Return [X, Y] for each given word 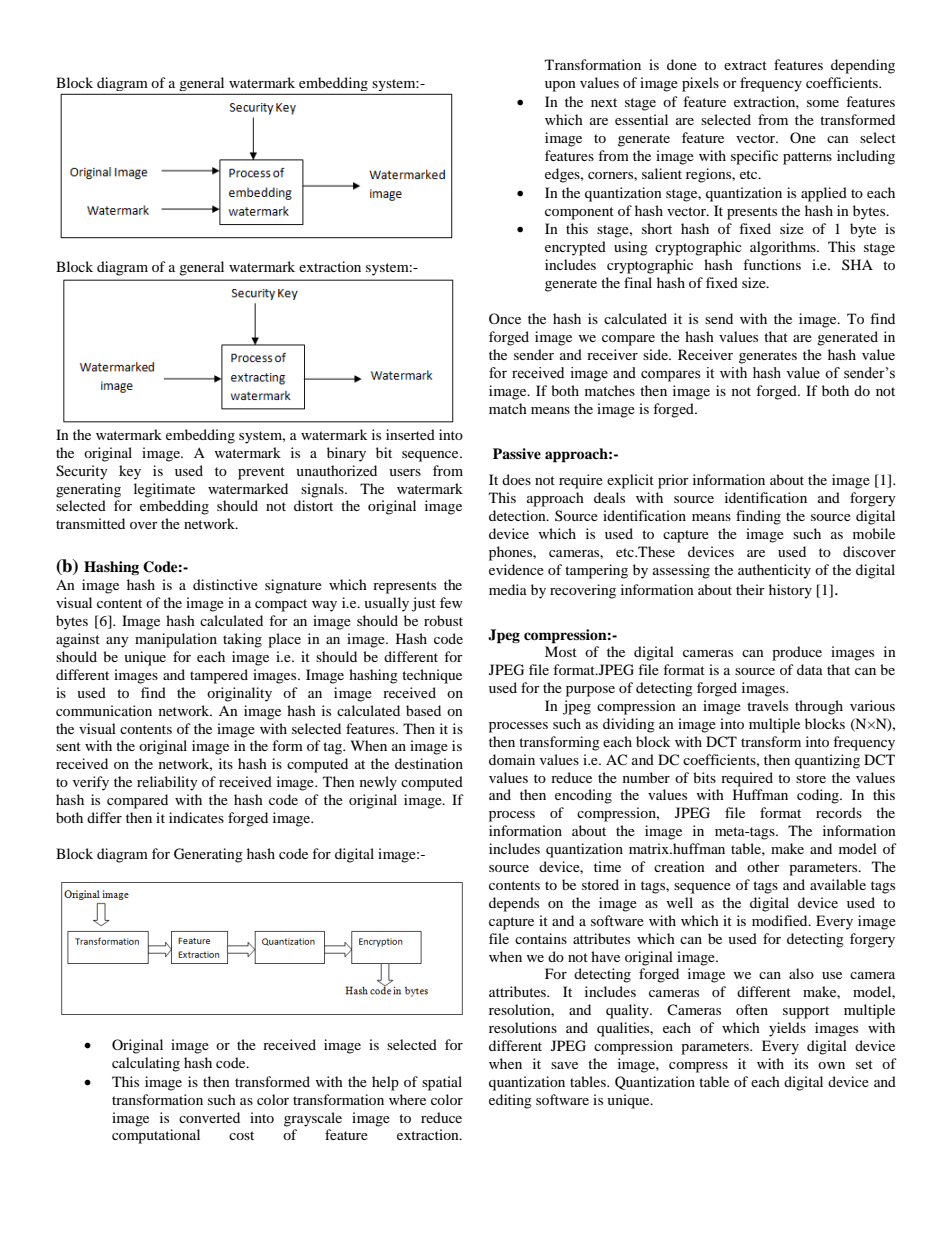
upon [560, 86]
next [604, 102]
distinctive [225, 584]
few [451, 602]
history [790, 591]
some [823, 103]
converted [209, 1117]
